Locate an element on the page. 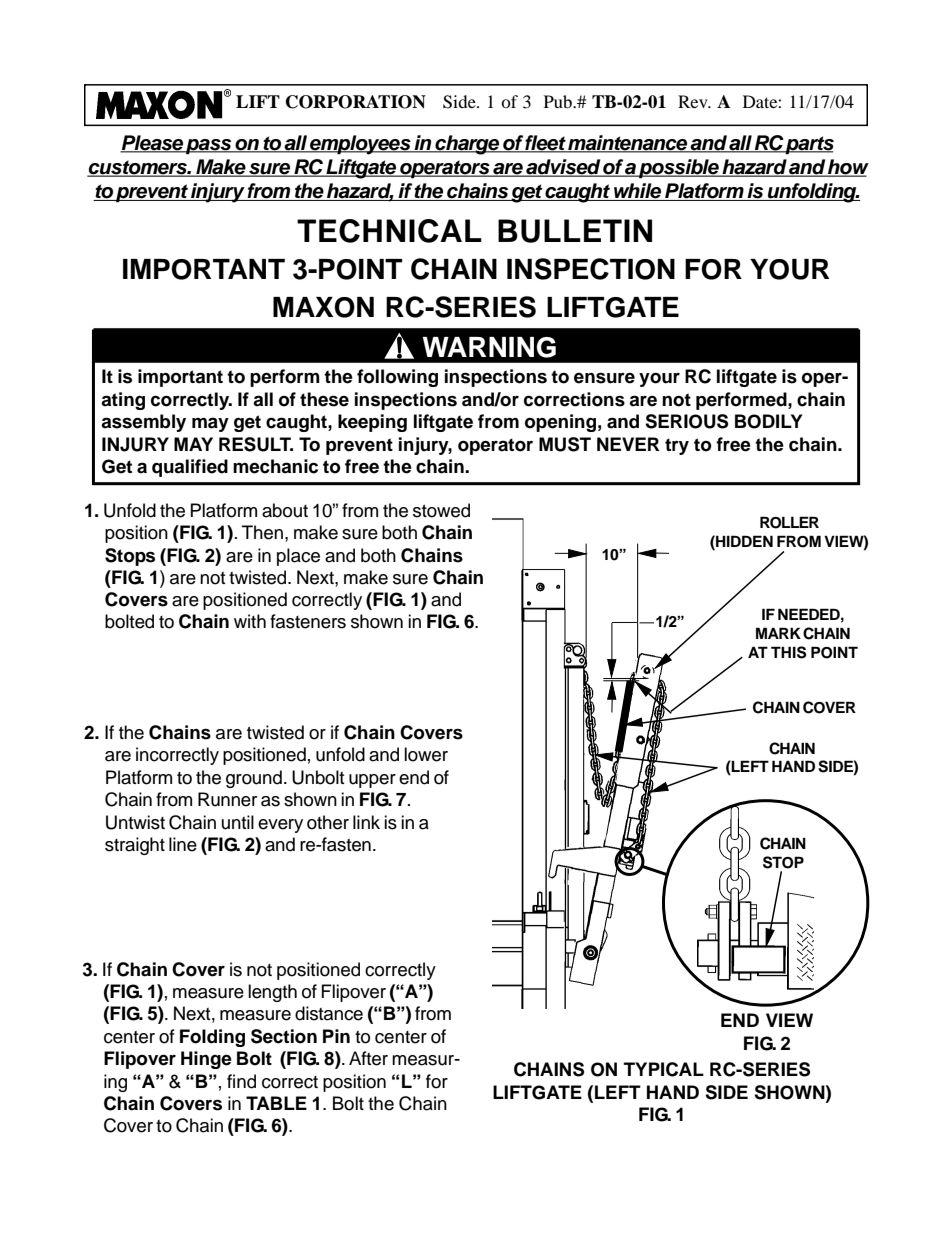 This document has height=1233, width=952. find is located at coordinates (241, 1081).
